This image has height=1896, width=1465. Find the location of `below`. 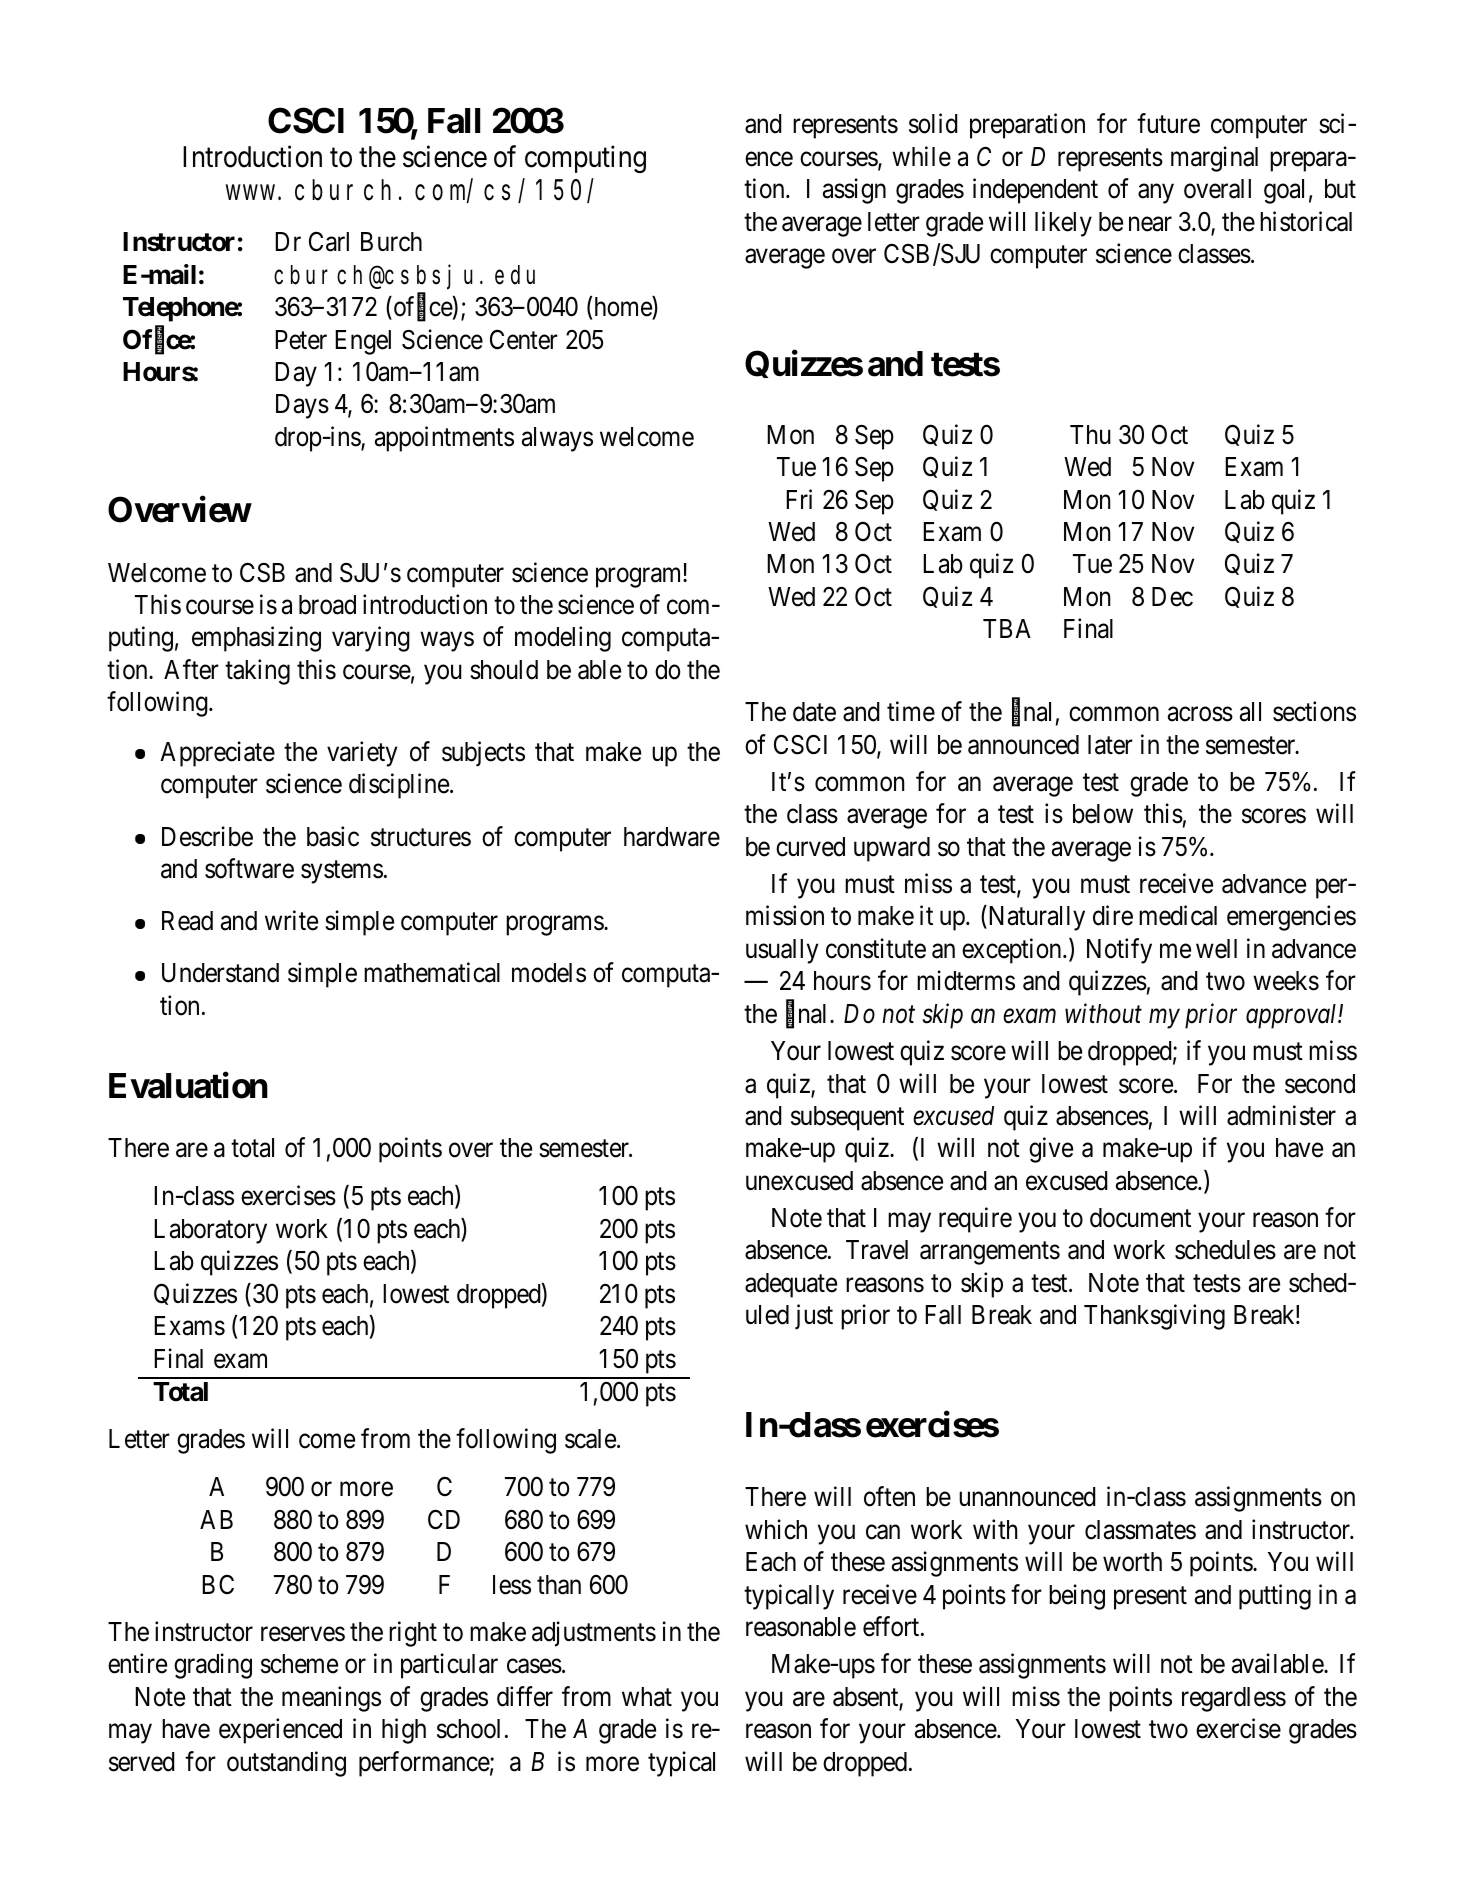

below is located at coordinates (1103, 814).
